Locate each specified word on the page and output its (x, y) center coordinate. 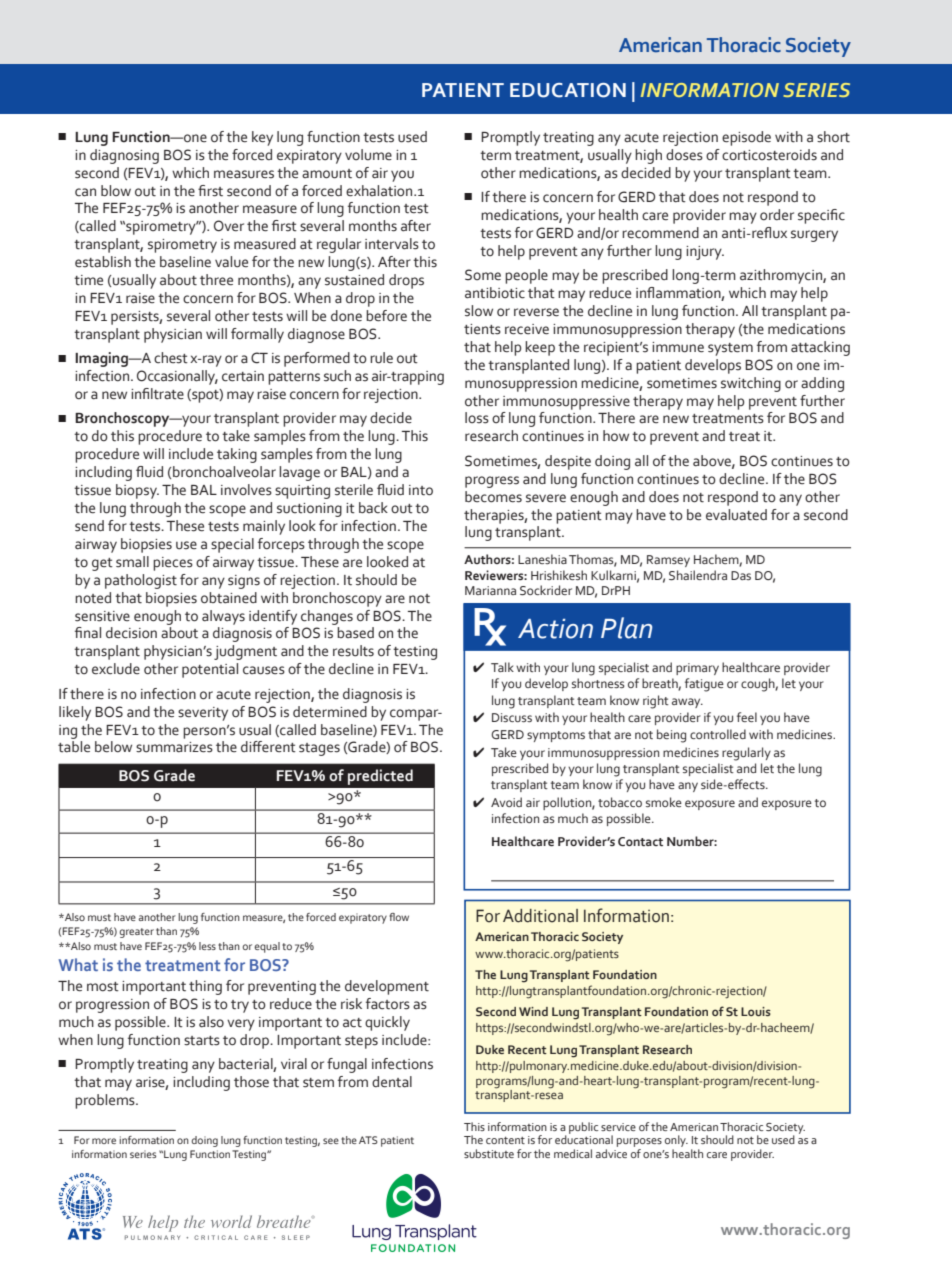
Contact (640, 841)
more (104, 1141)
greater (136, 933)
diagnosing (124, 156)
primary (697, 669)
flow (399, 917)
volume (368, 155)
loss (477, 418)
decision (131, 633)
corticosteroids (769, 155)
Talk (502, 667)
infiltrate (157, 394)
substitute (489, 1153)
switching (751, 384)
